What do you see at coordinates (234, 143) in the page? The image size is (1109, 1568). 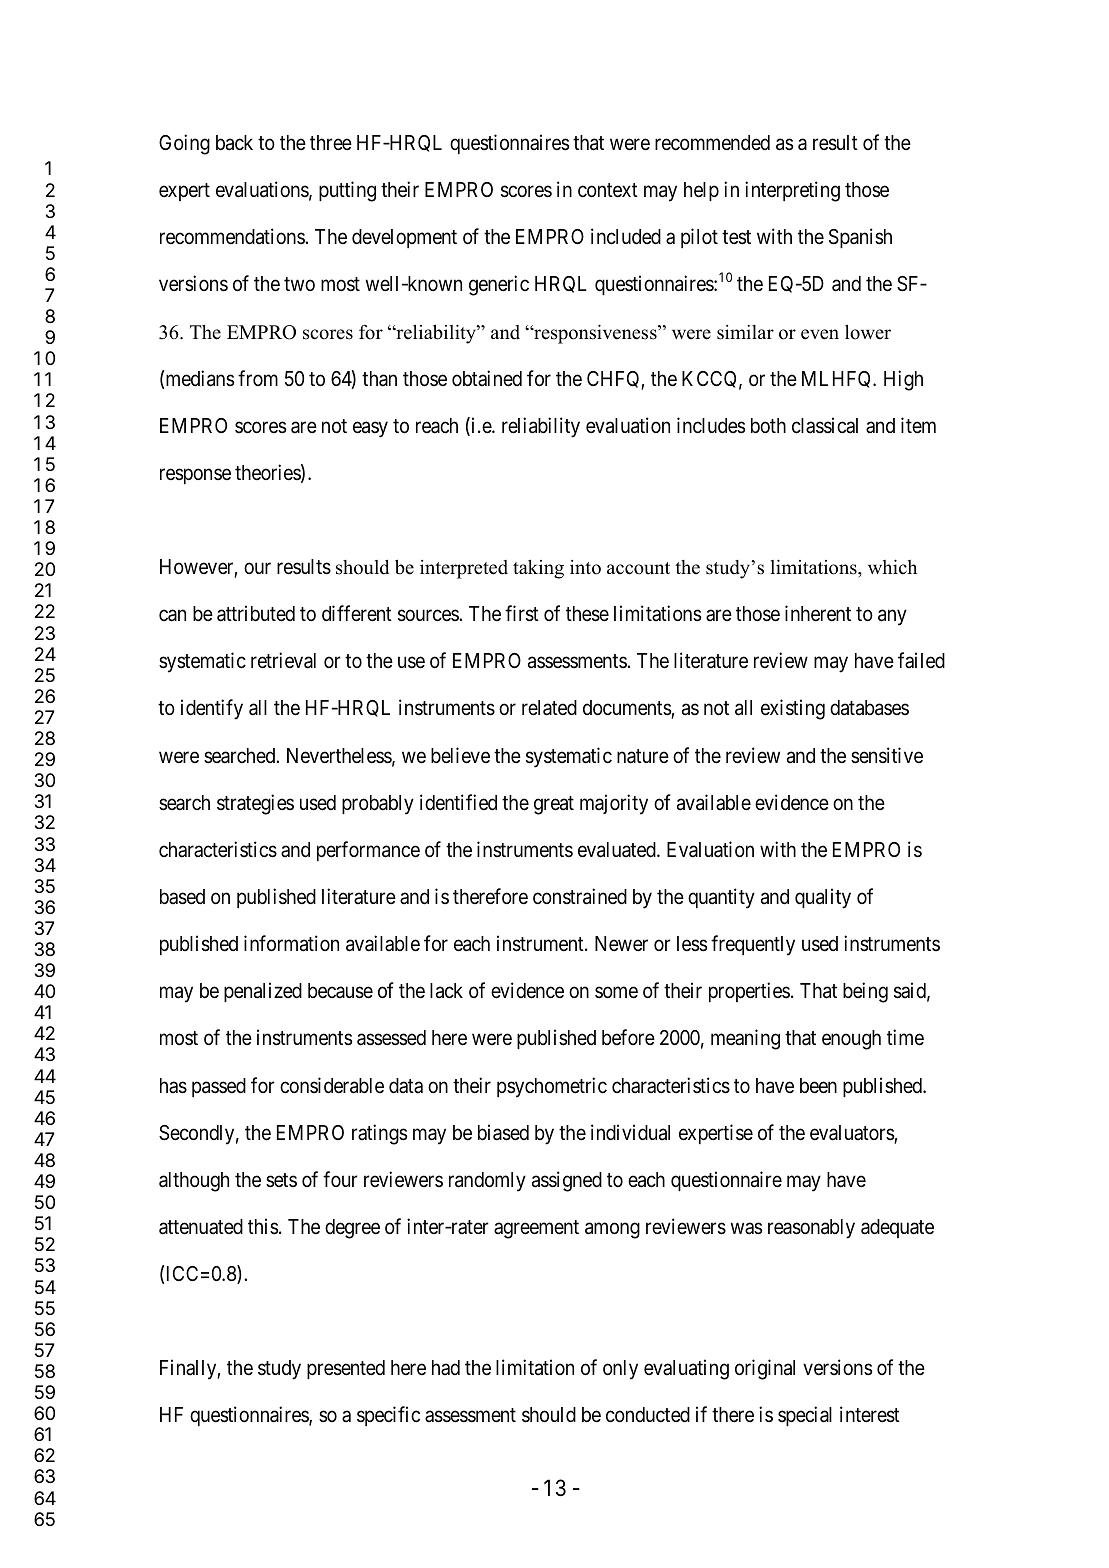 I see `back` at bounding box center [234, 143].
